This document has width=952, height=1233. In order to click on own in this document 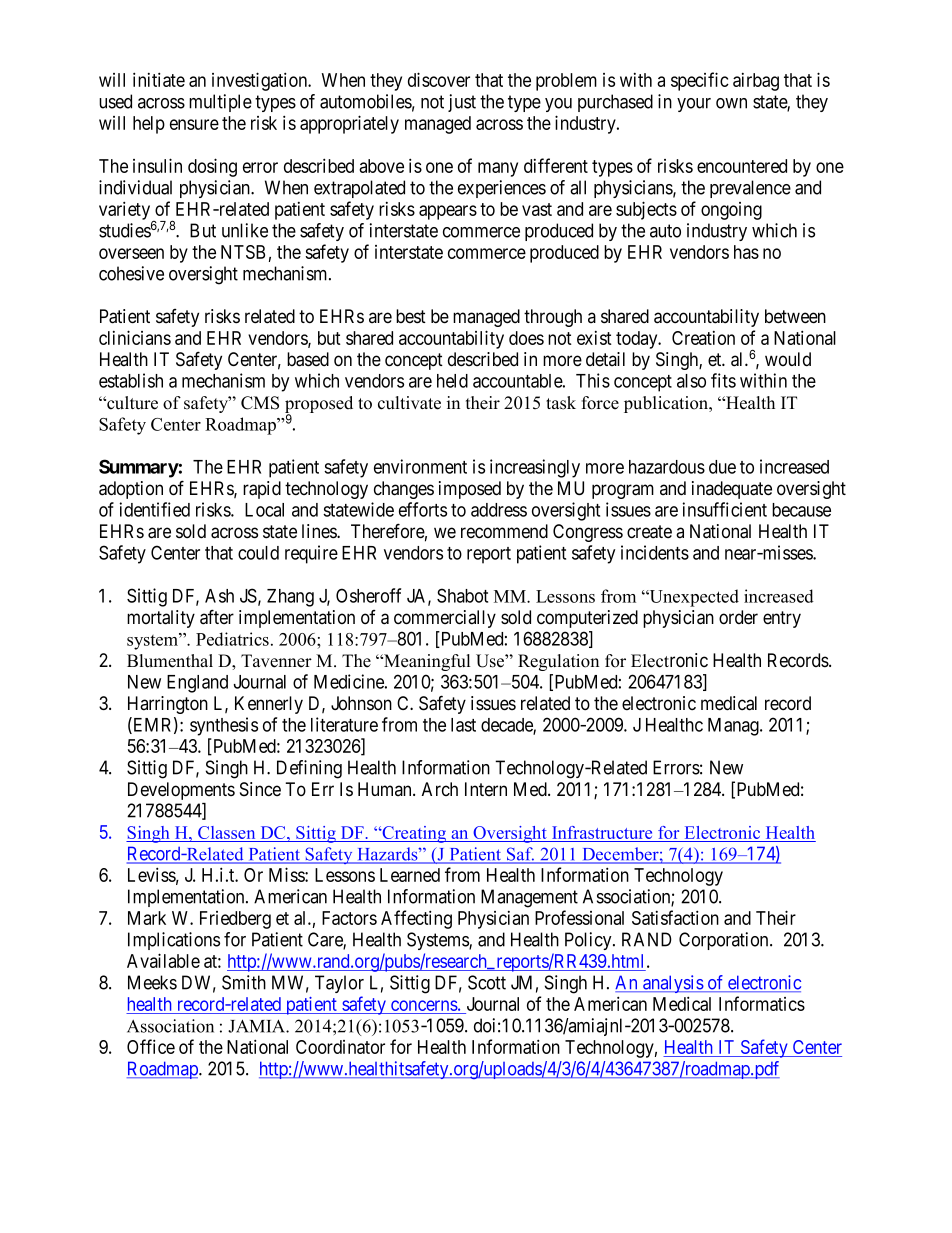, I will do `click(731, 103)`.
